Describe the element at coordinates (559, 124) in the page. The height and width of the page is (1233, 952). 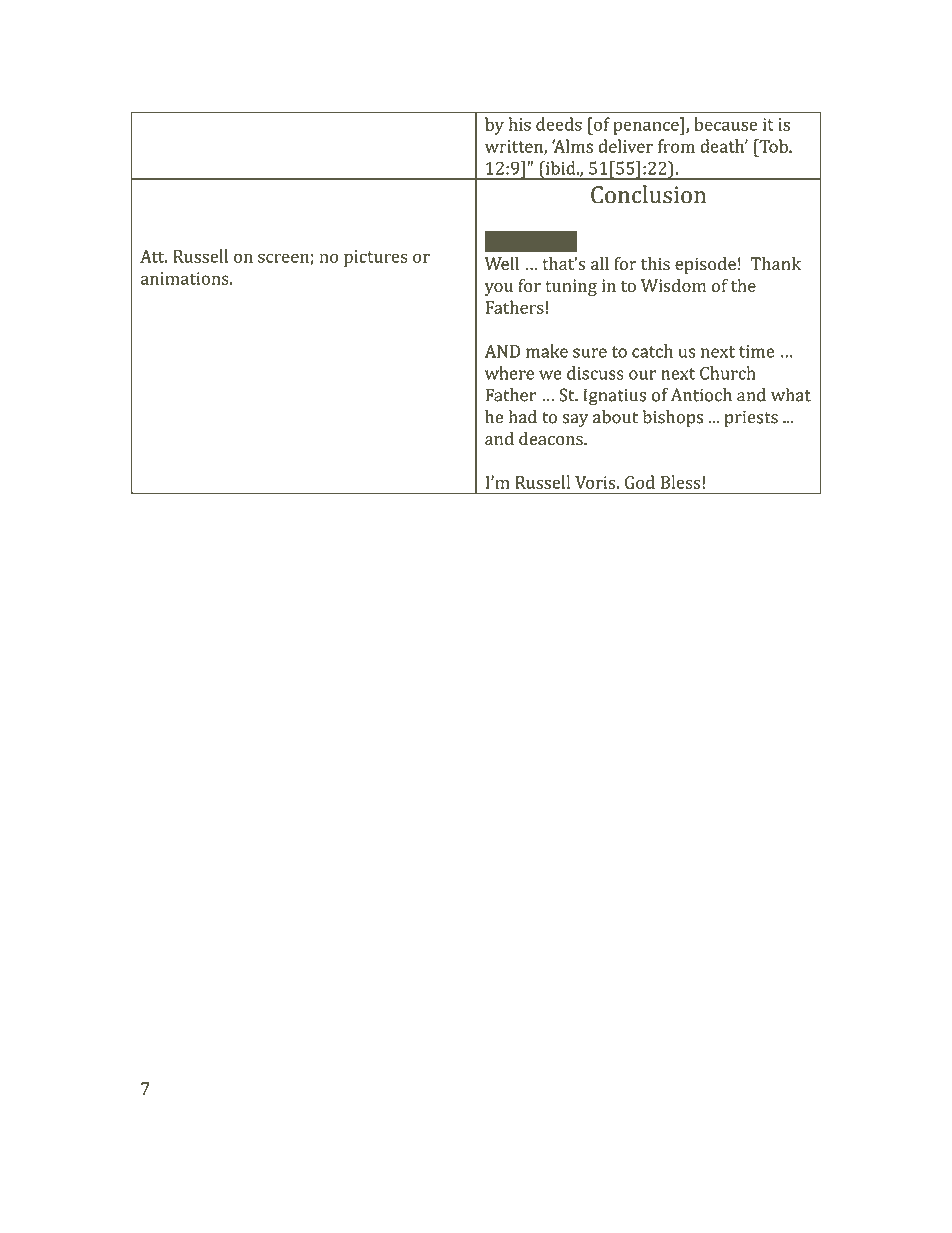
I see `deeds` at that location.
